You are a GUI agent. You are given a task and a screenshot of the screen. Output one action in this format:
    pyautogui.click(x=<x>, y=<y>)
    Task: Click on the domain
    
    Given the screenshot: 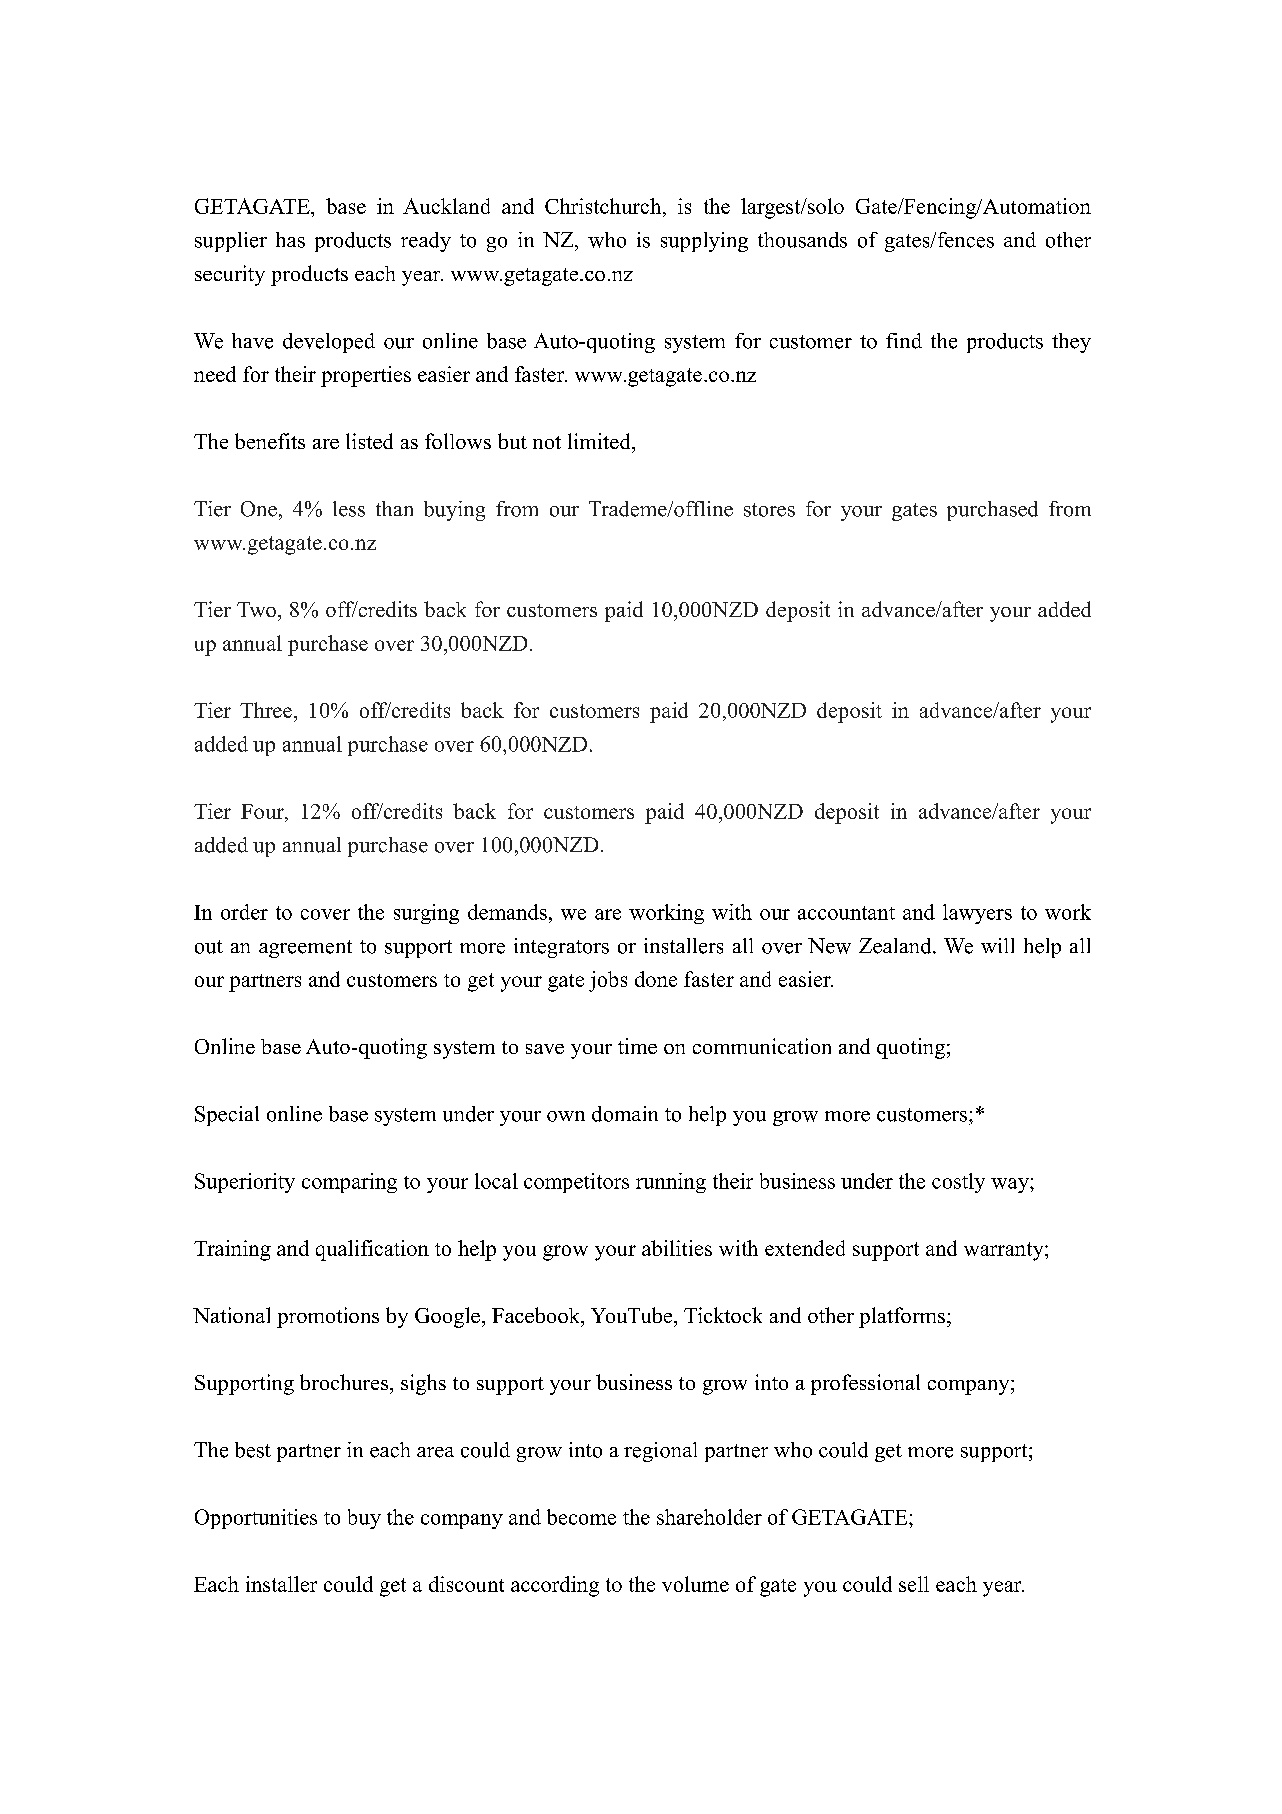 What is the action you would take?
    pyautogui.click(x=625, y=1114)
